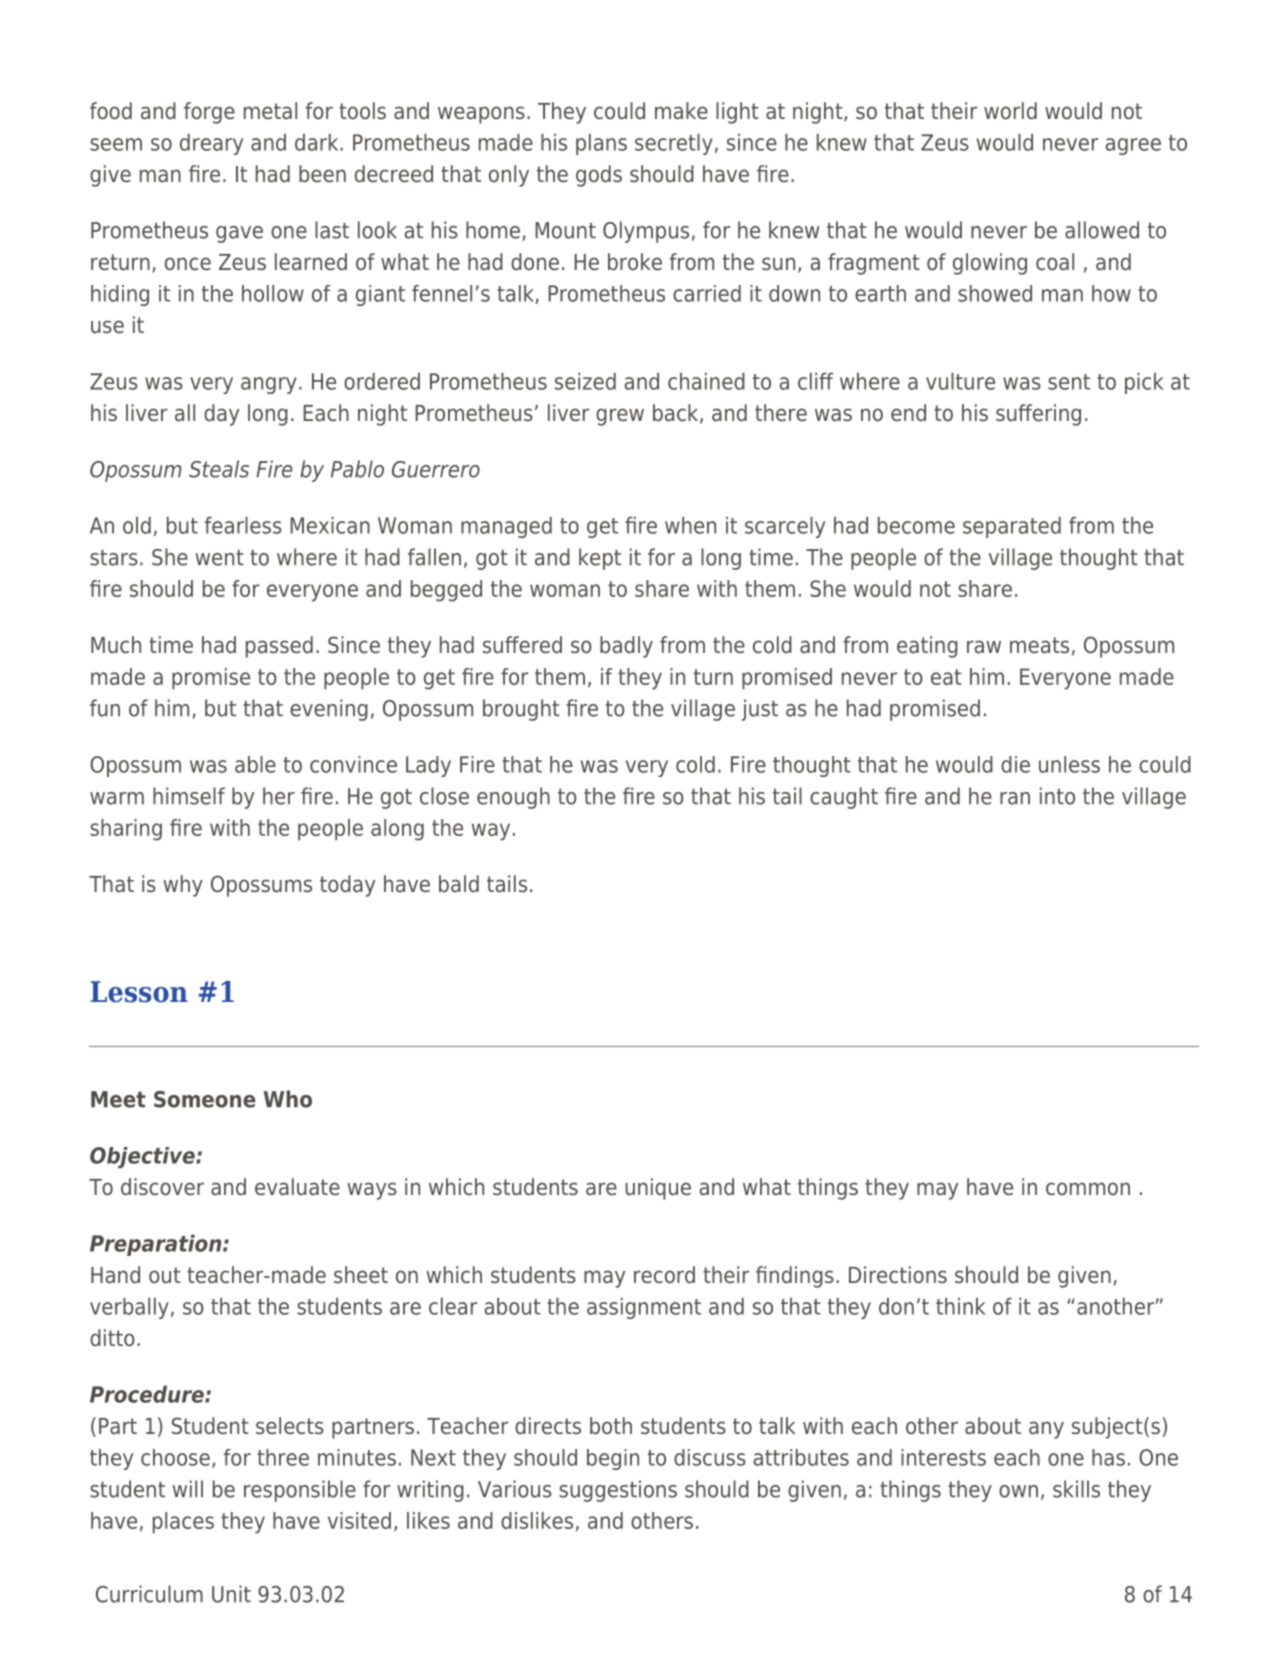 This screenshot has width=1288, height=1667. What do you see at coordinates (960, 1306) in the screenshot?
I see `think` at bounding box center [960, 1306].
